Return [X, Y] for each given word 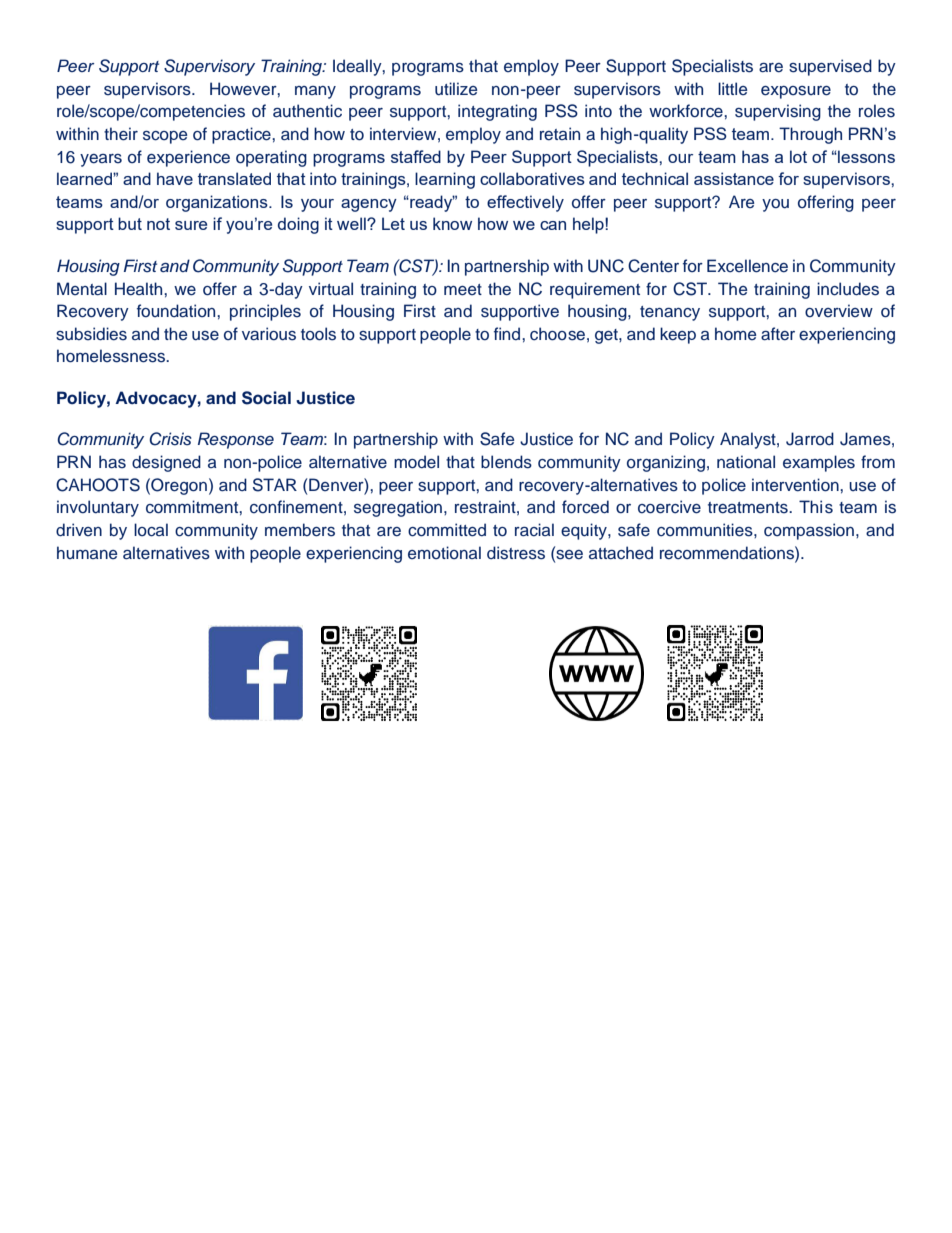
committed [447, 530]
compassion [809, 531]
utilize [456, 89]
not [158, 224]
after [778, 334]
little [732, 88]
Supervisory [209, 67]
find [508, 333]
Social [266, 398]
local [151, 530]
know [452, 223]
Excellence [747, 266]
